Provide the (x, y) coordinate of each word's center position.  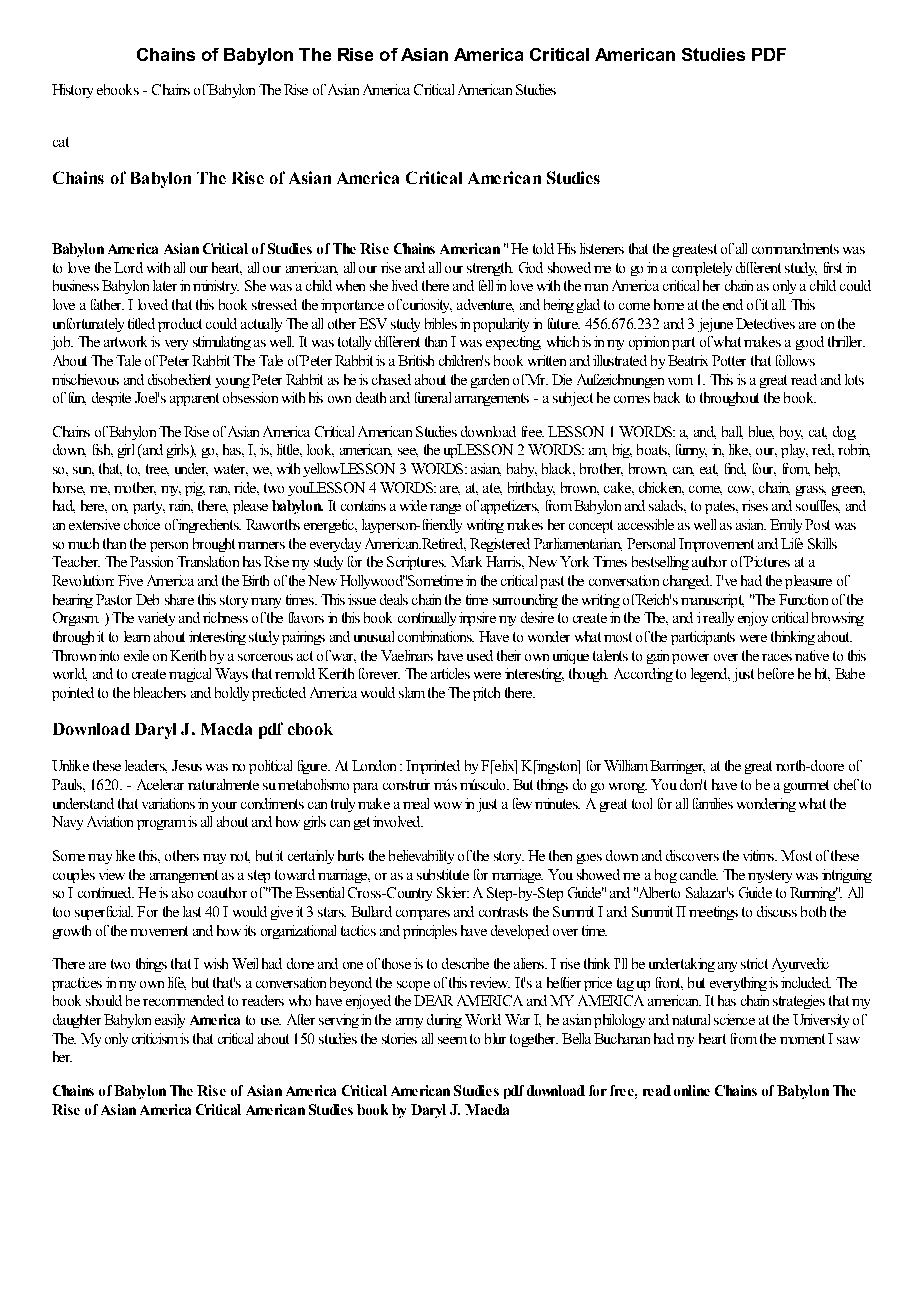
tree (157, 470)
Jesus (187, 765)
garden (490, 381)
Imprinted (433, 767)
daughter (77, 1021)
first (833, 267)
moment (802, 1039)
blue (761, 432)
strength (490, 269)
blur (495, 1038)
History (72, 91)
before (776, 673)
